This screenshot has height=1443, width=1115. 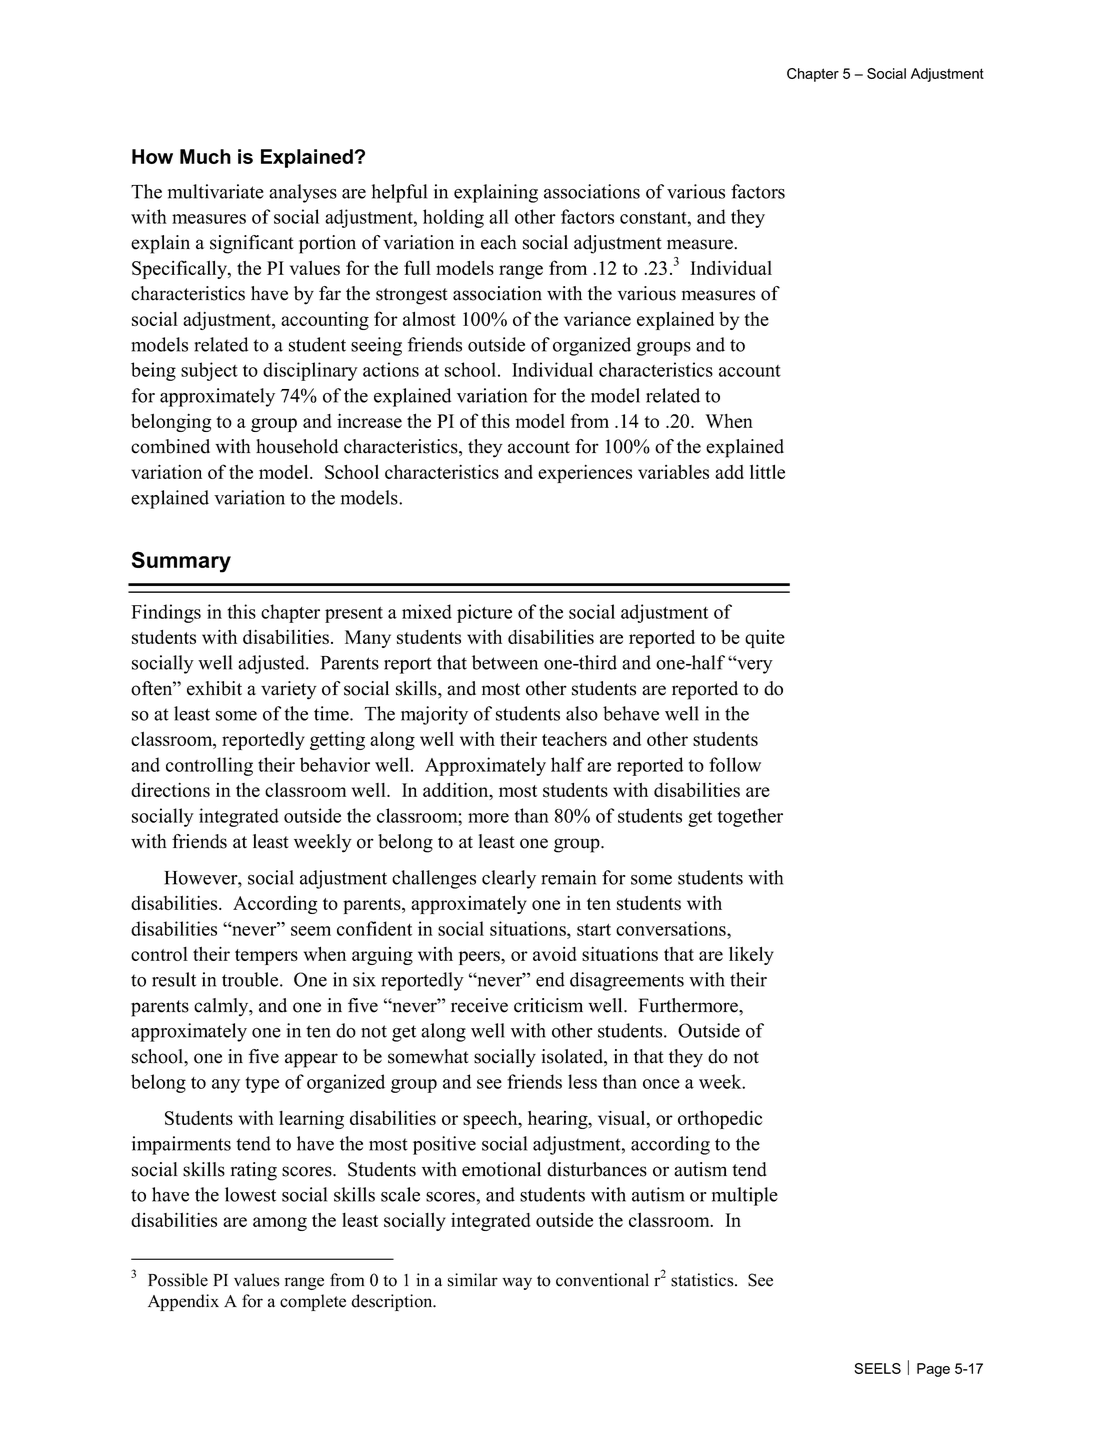 I want to click on Page, so click(x=933, y=1370).
